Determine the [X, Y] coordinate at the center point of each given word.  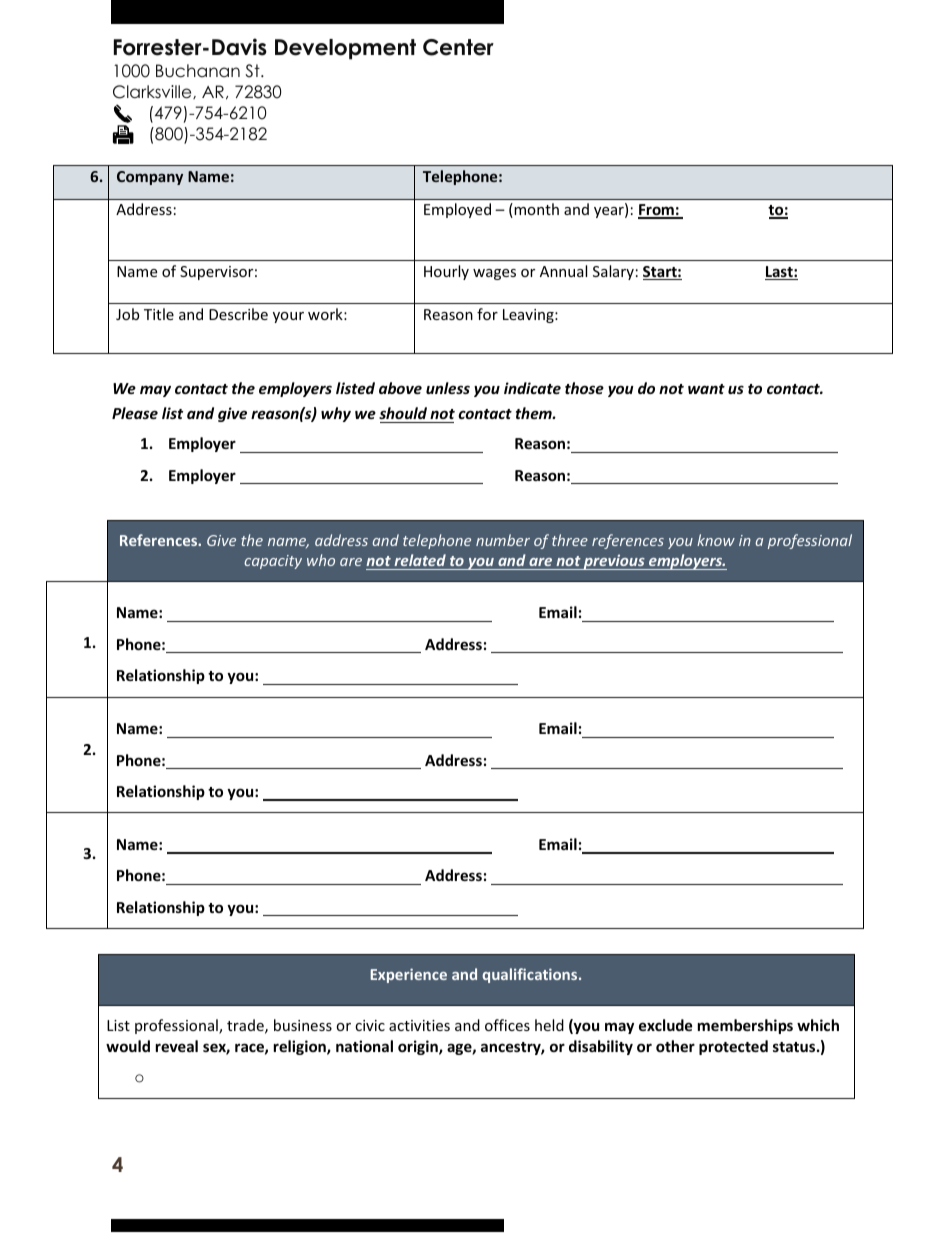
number [503, 540]
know [716, 540]
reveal [177, 1046]
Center [458, 47]
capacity [273, 562]
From [657, 211]
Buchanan [198, 71]
